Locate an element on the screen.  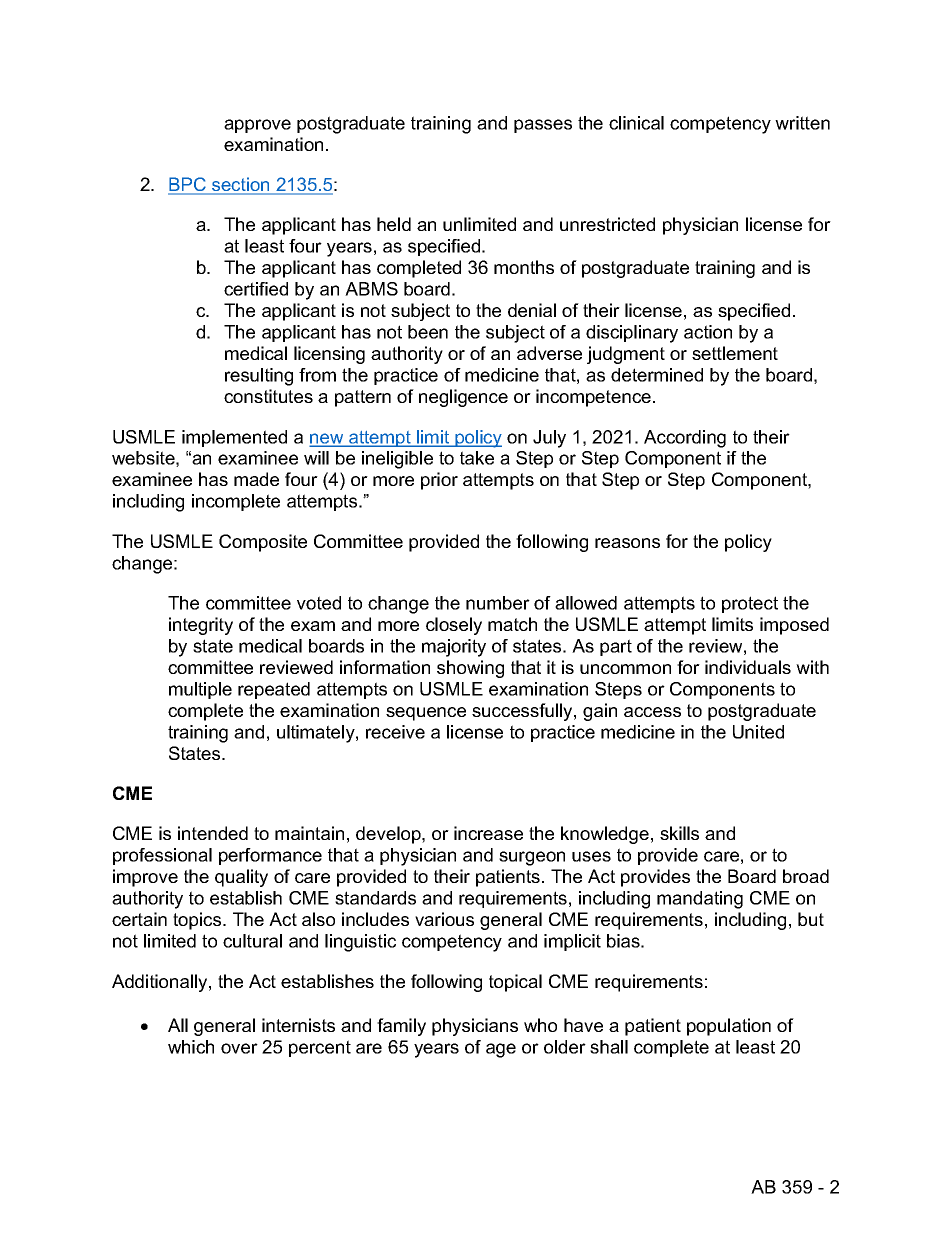
showing is located at coordinates (470, 669).
